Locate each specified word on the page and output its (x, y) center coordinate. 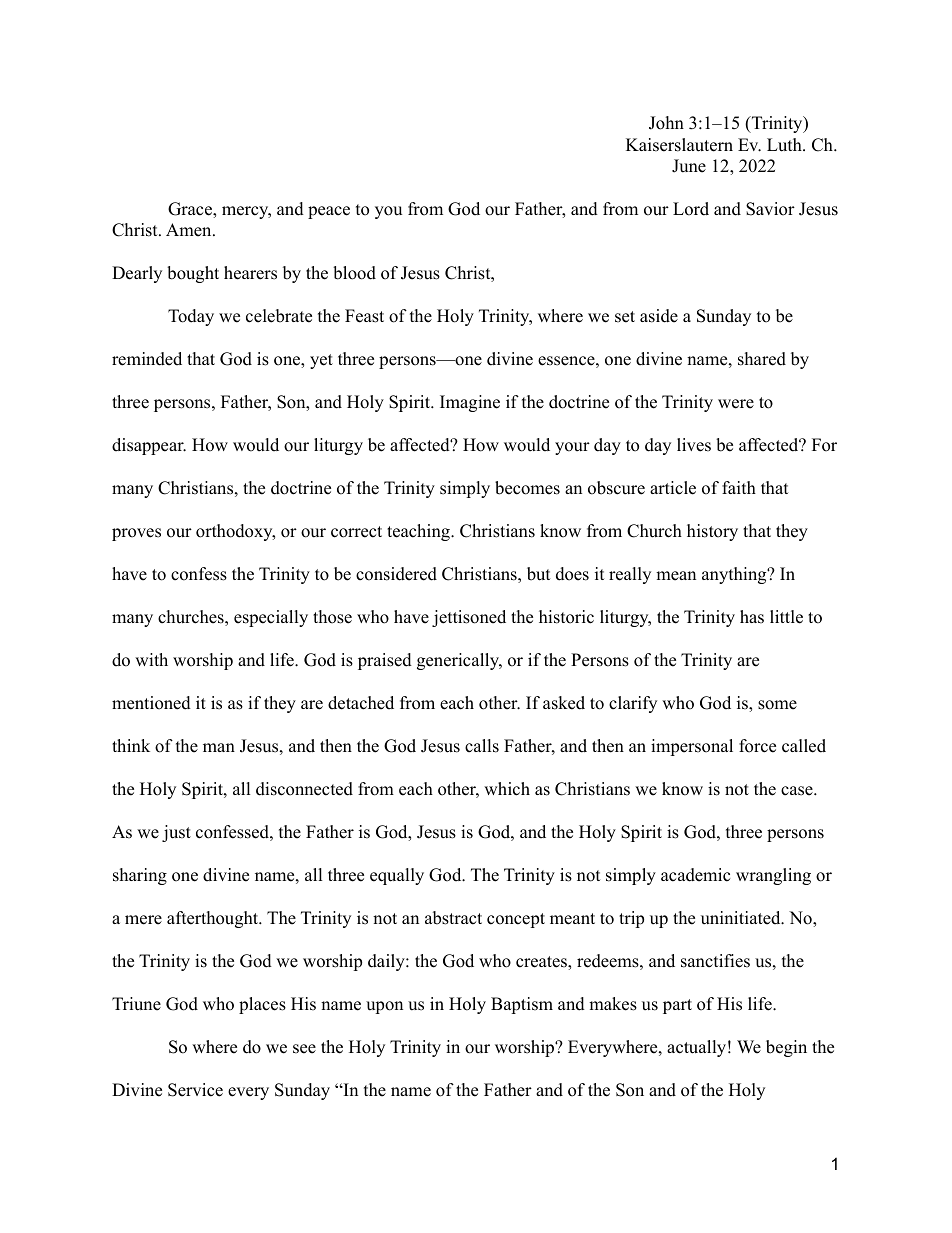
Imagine (470, 403)
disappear (149, 446)
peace (329, 212)
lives (694, 445)
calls (482, 746)
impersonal (692, 747)
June (689, 166)
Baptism (522, 1005)
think (131, 745)
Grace (191, 210)
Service (195, 1090)
